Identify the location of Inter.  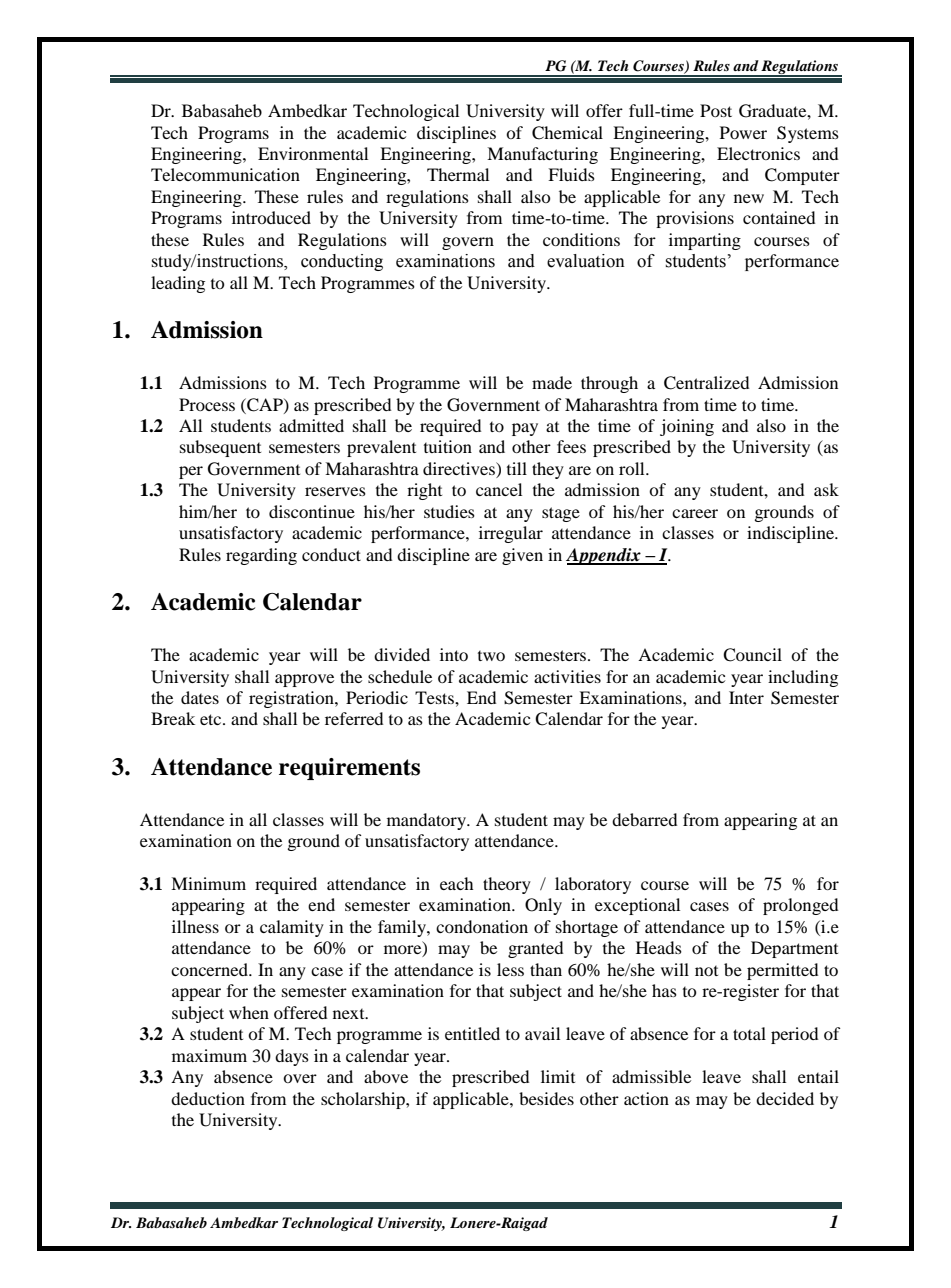
(746, 697).
